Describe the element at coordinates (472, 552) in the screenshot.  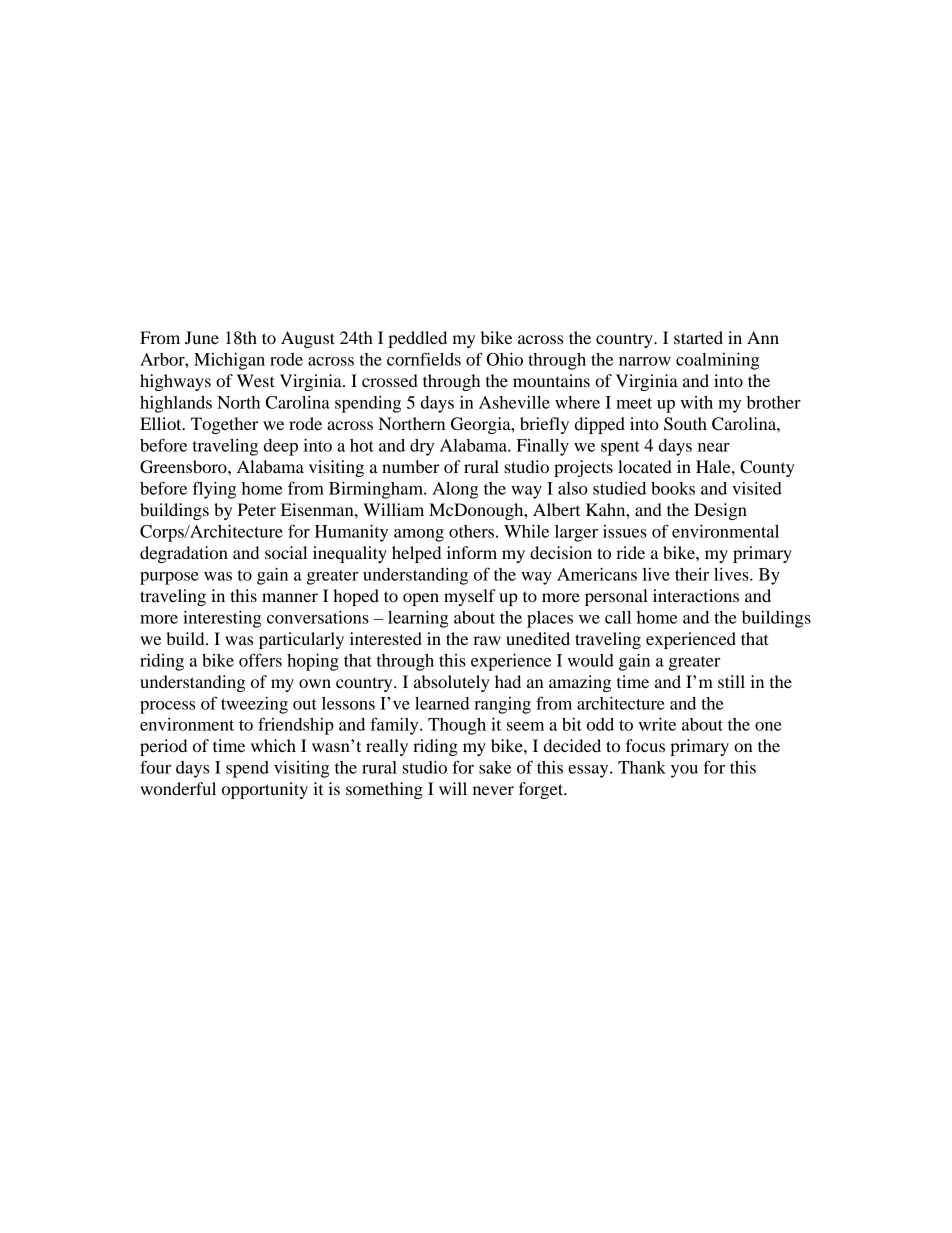
I see `inform` at that location.
